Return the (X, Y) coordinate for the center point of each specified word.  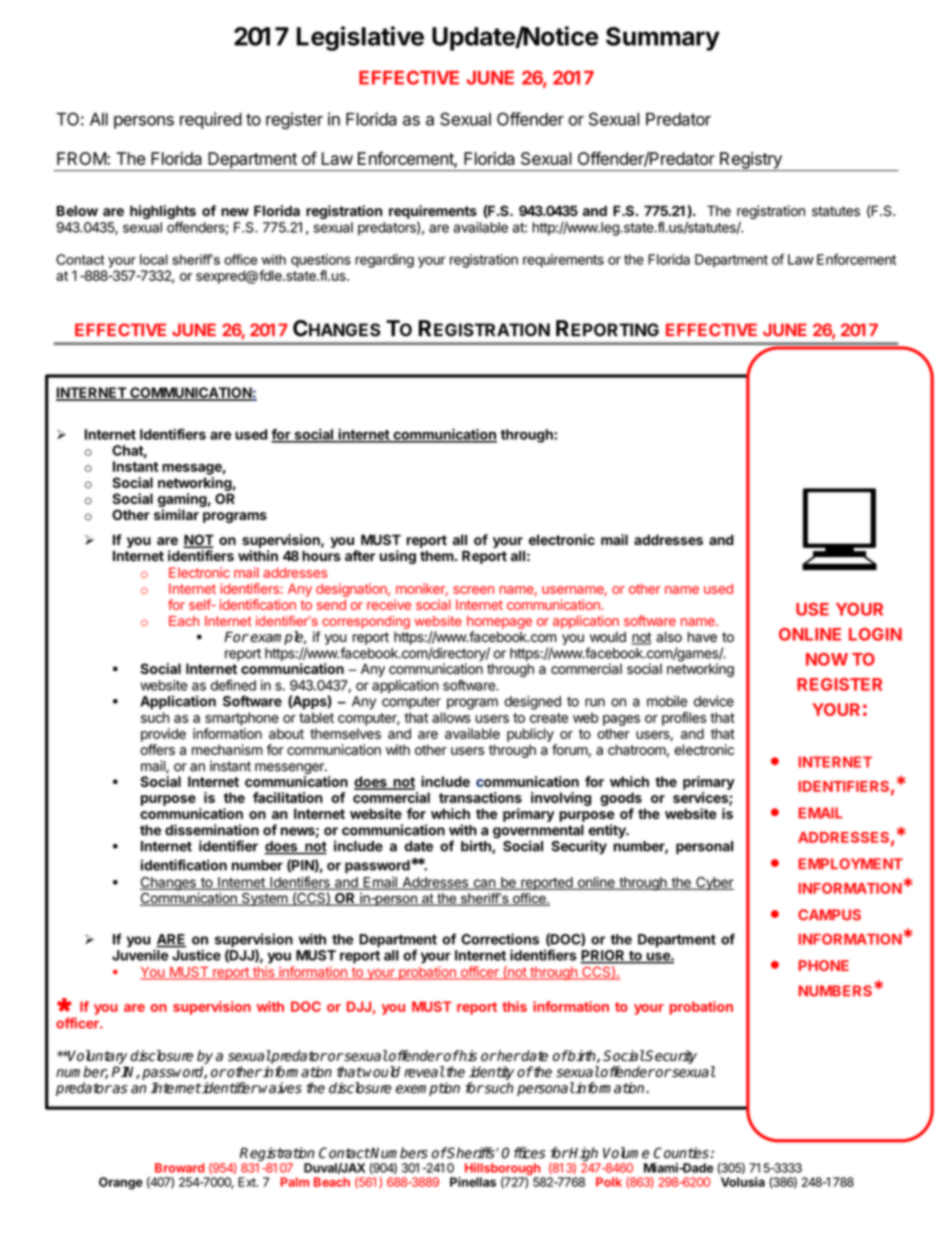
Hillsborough (502, 1170)
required (211, 120)
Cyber (714, 884)
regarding (384, 261)
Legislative (360, 38)
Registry (751, 161)
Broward (179, 1168)
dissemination (212, 830)
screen (473, 590)
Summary (663, 39)
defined (233, 685)
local (154, 259)
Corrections (500, 939)
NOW (827, 659)
